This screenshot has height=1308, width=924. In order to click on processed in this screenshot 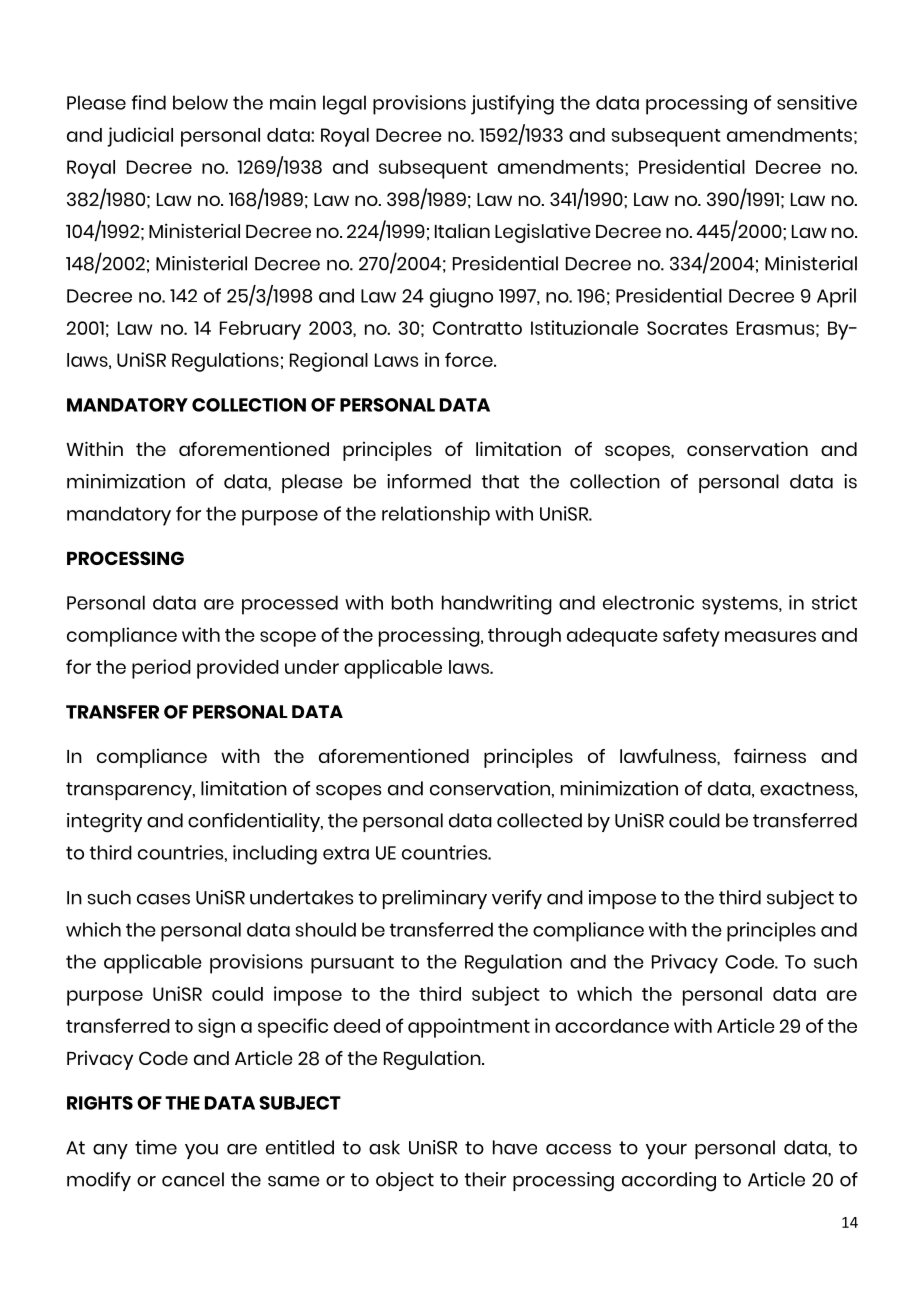, I will do `click(290, 605)`.
